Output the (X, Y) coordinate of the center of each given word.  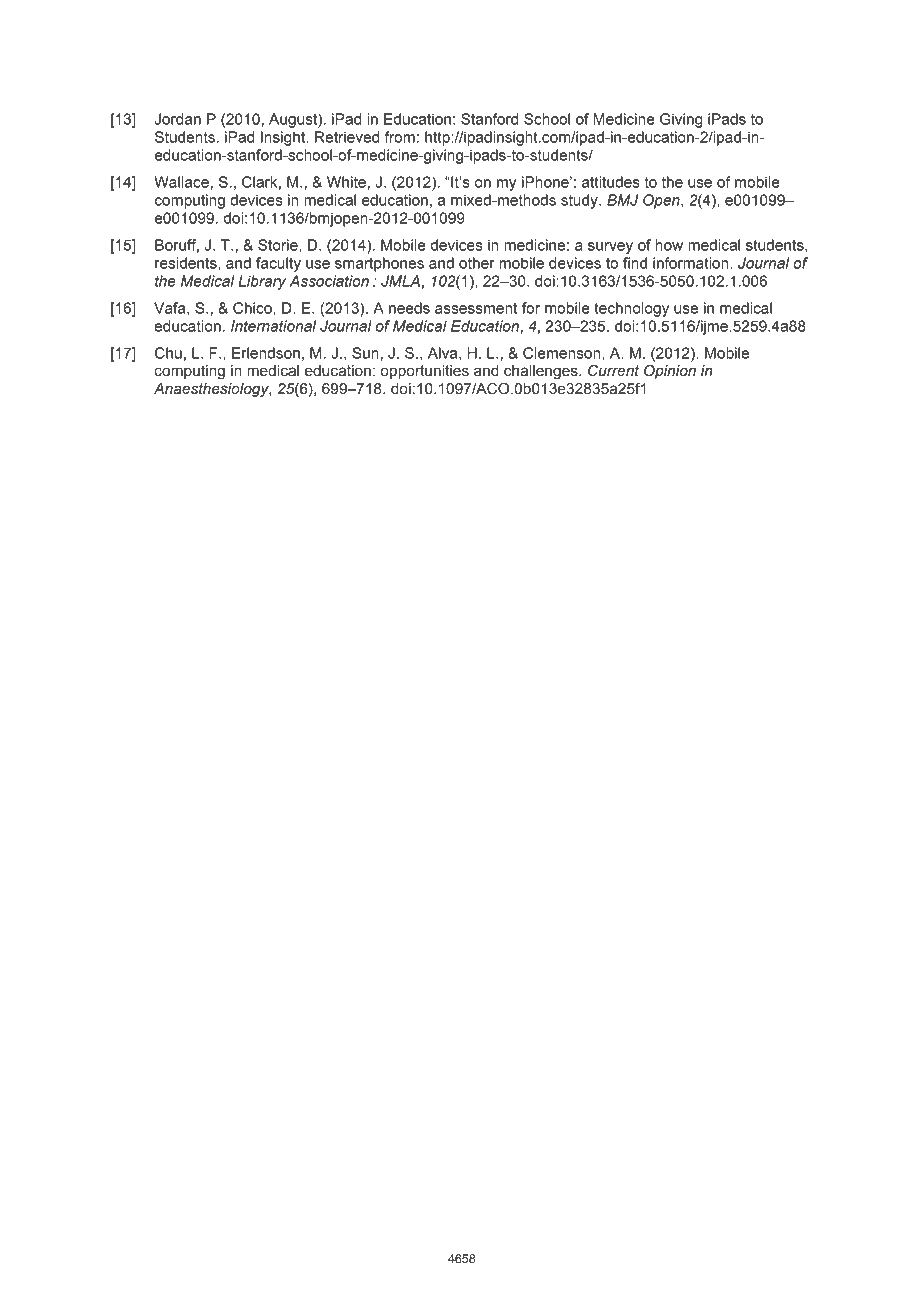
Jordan (178, 119)
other (477, 263)
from (400, 137)
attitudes (611, 182)
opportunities (425, 372)
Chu (168, 353)
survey (610, 248)
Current (613, 370)
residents (187, 263)
